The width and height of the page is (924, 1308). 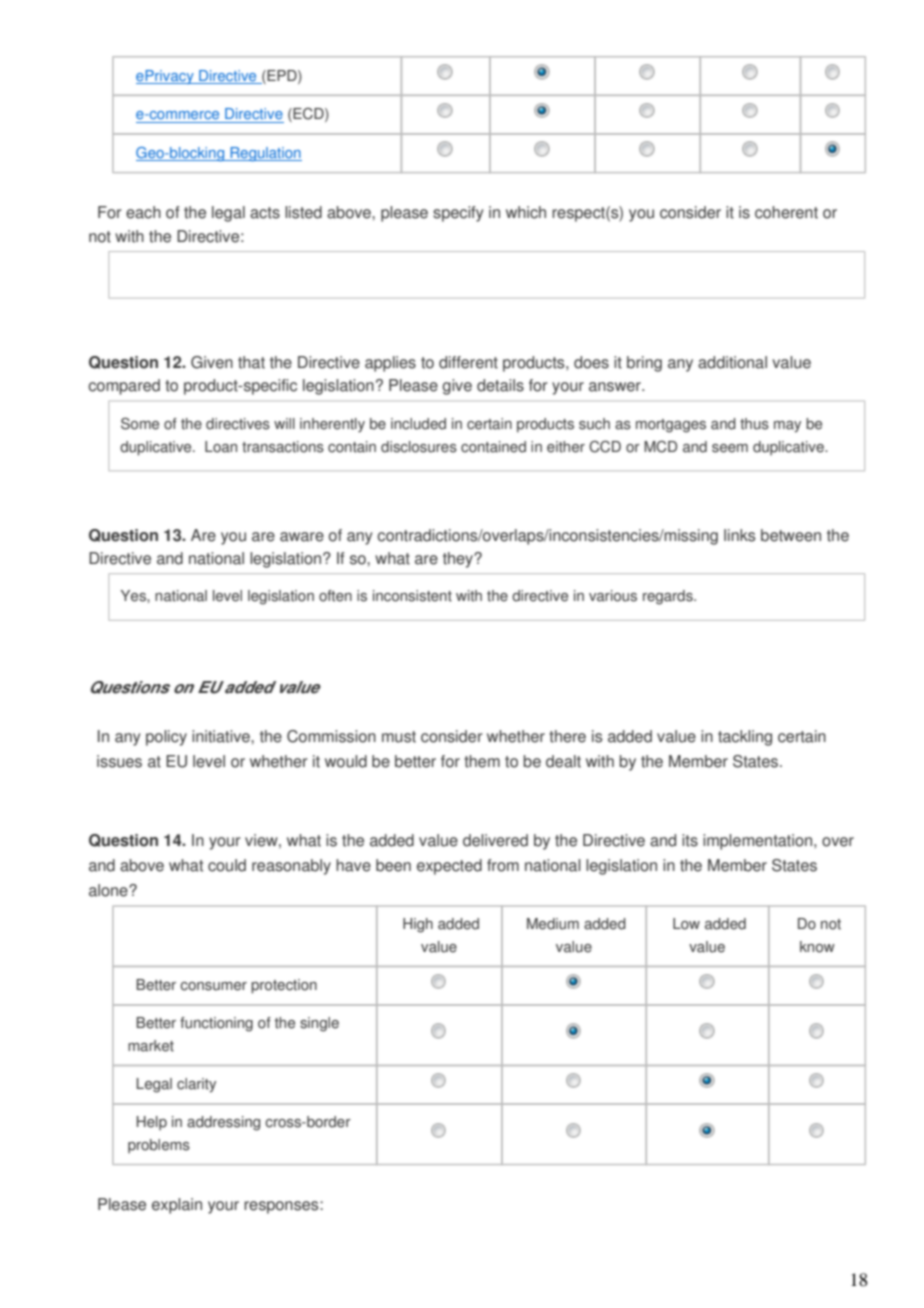 I want to click on High, so click(x=418, y=925).
